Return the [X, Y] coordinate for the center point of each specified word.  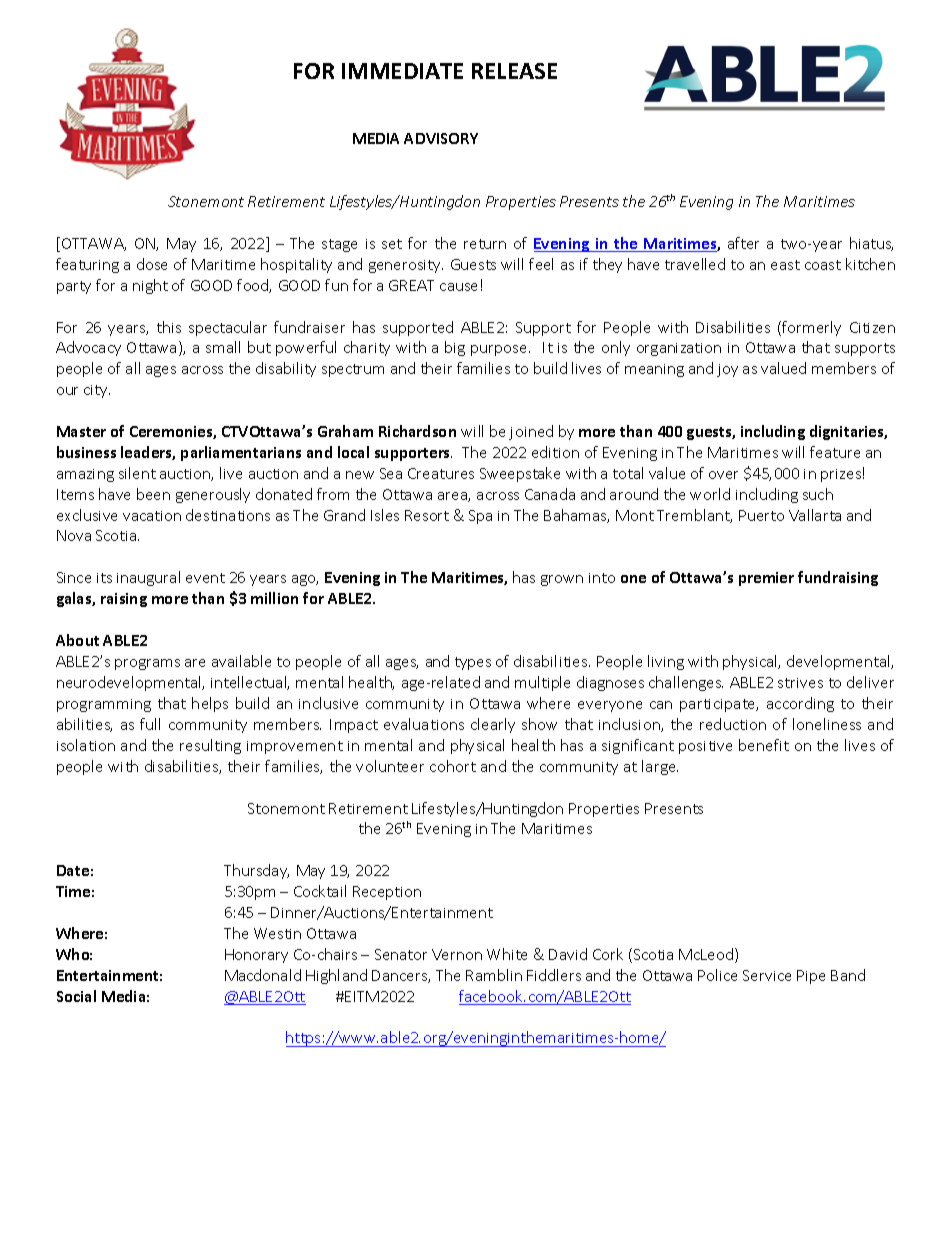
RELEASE [514, 71]
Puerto [761, 515]
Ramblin [494, 975]
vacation [152, 516]
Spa [480, 517]
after [743, 243]
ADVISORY [441, 138]
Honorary [256, 956]
